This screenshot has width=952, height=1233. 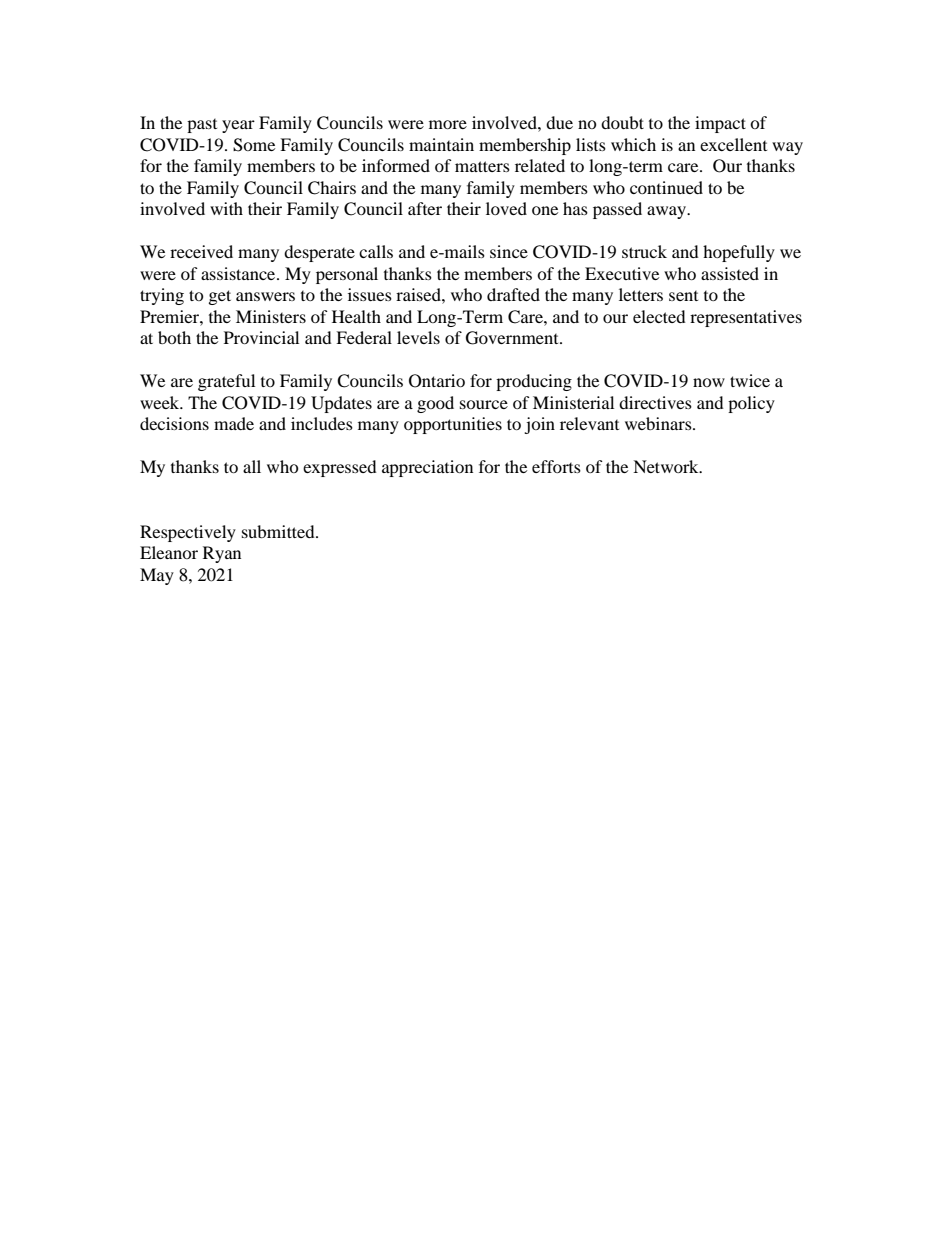 I want to click on maintain, so click(x=441, y=144).
